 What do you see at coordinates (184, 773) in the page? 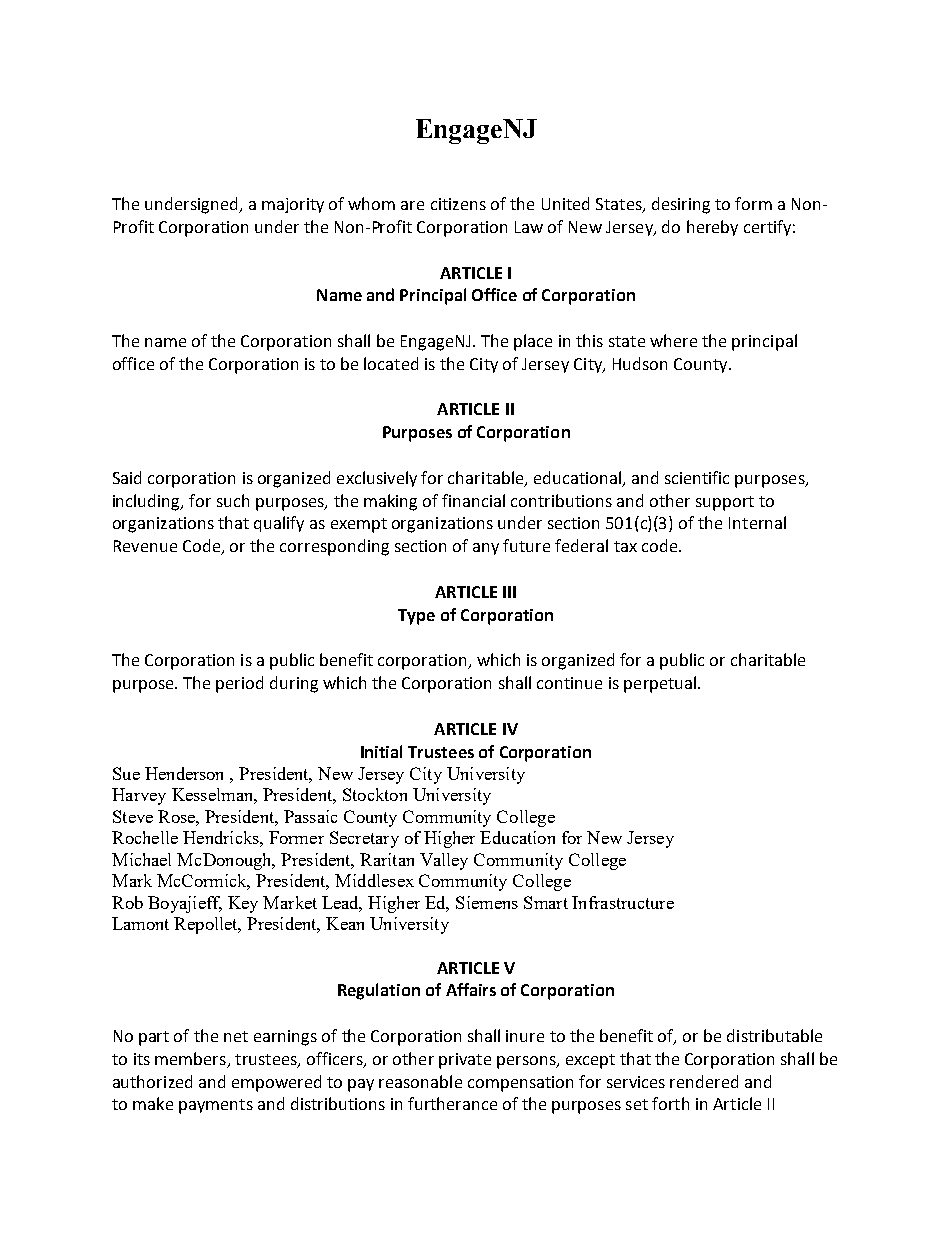
I see `Henderson` at bounding box center [184, 773].
